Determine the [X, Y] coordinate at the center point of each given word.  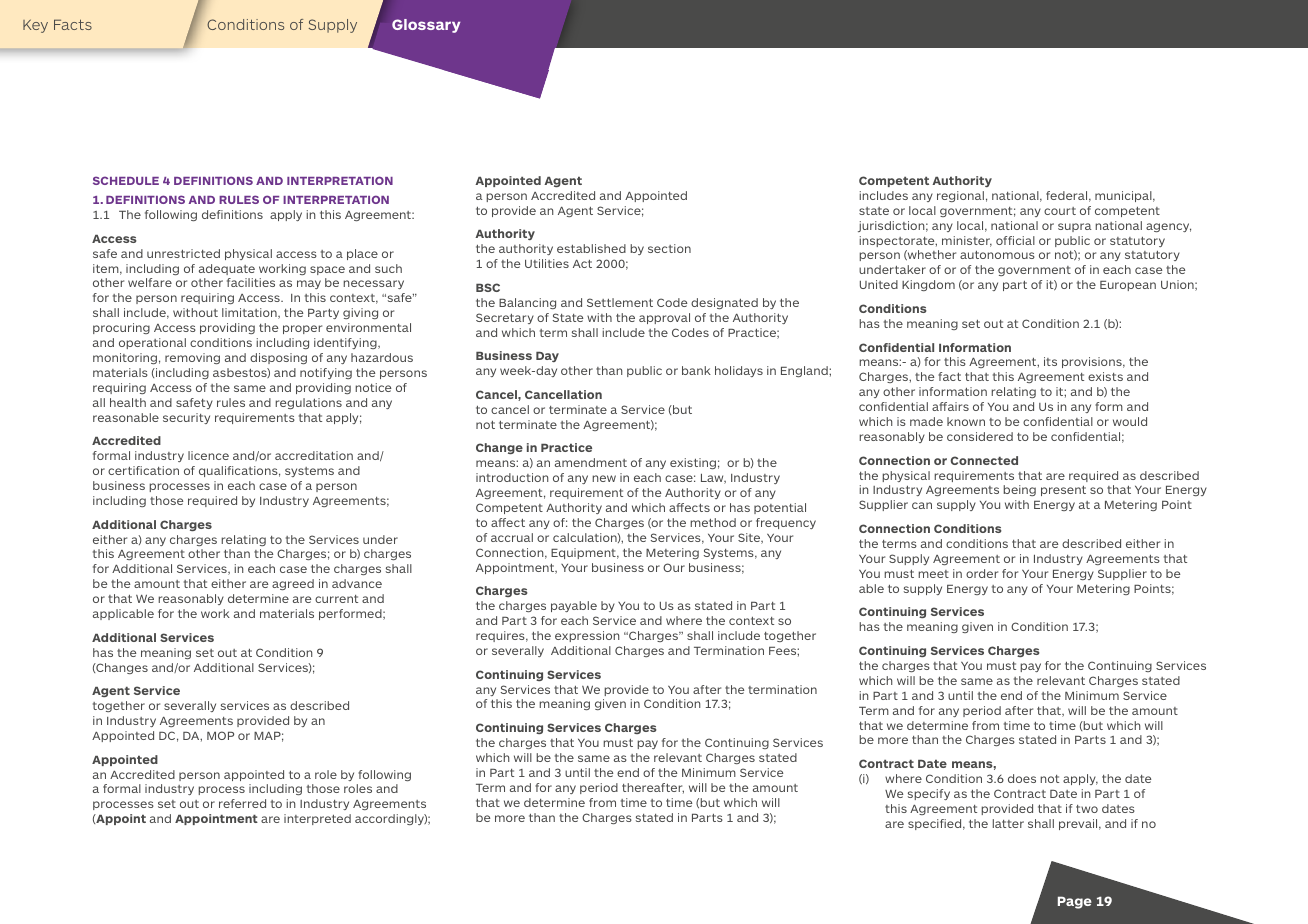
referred [242, 803]
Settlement [620, 302]
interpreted [317, 819]
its [1050, 361]
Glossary [426, 26]
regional [960, 196]
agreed [293, 584]
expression [587, 636]
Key [35, 26]
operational [152, 343]
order [982, 573]
